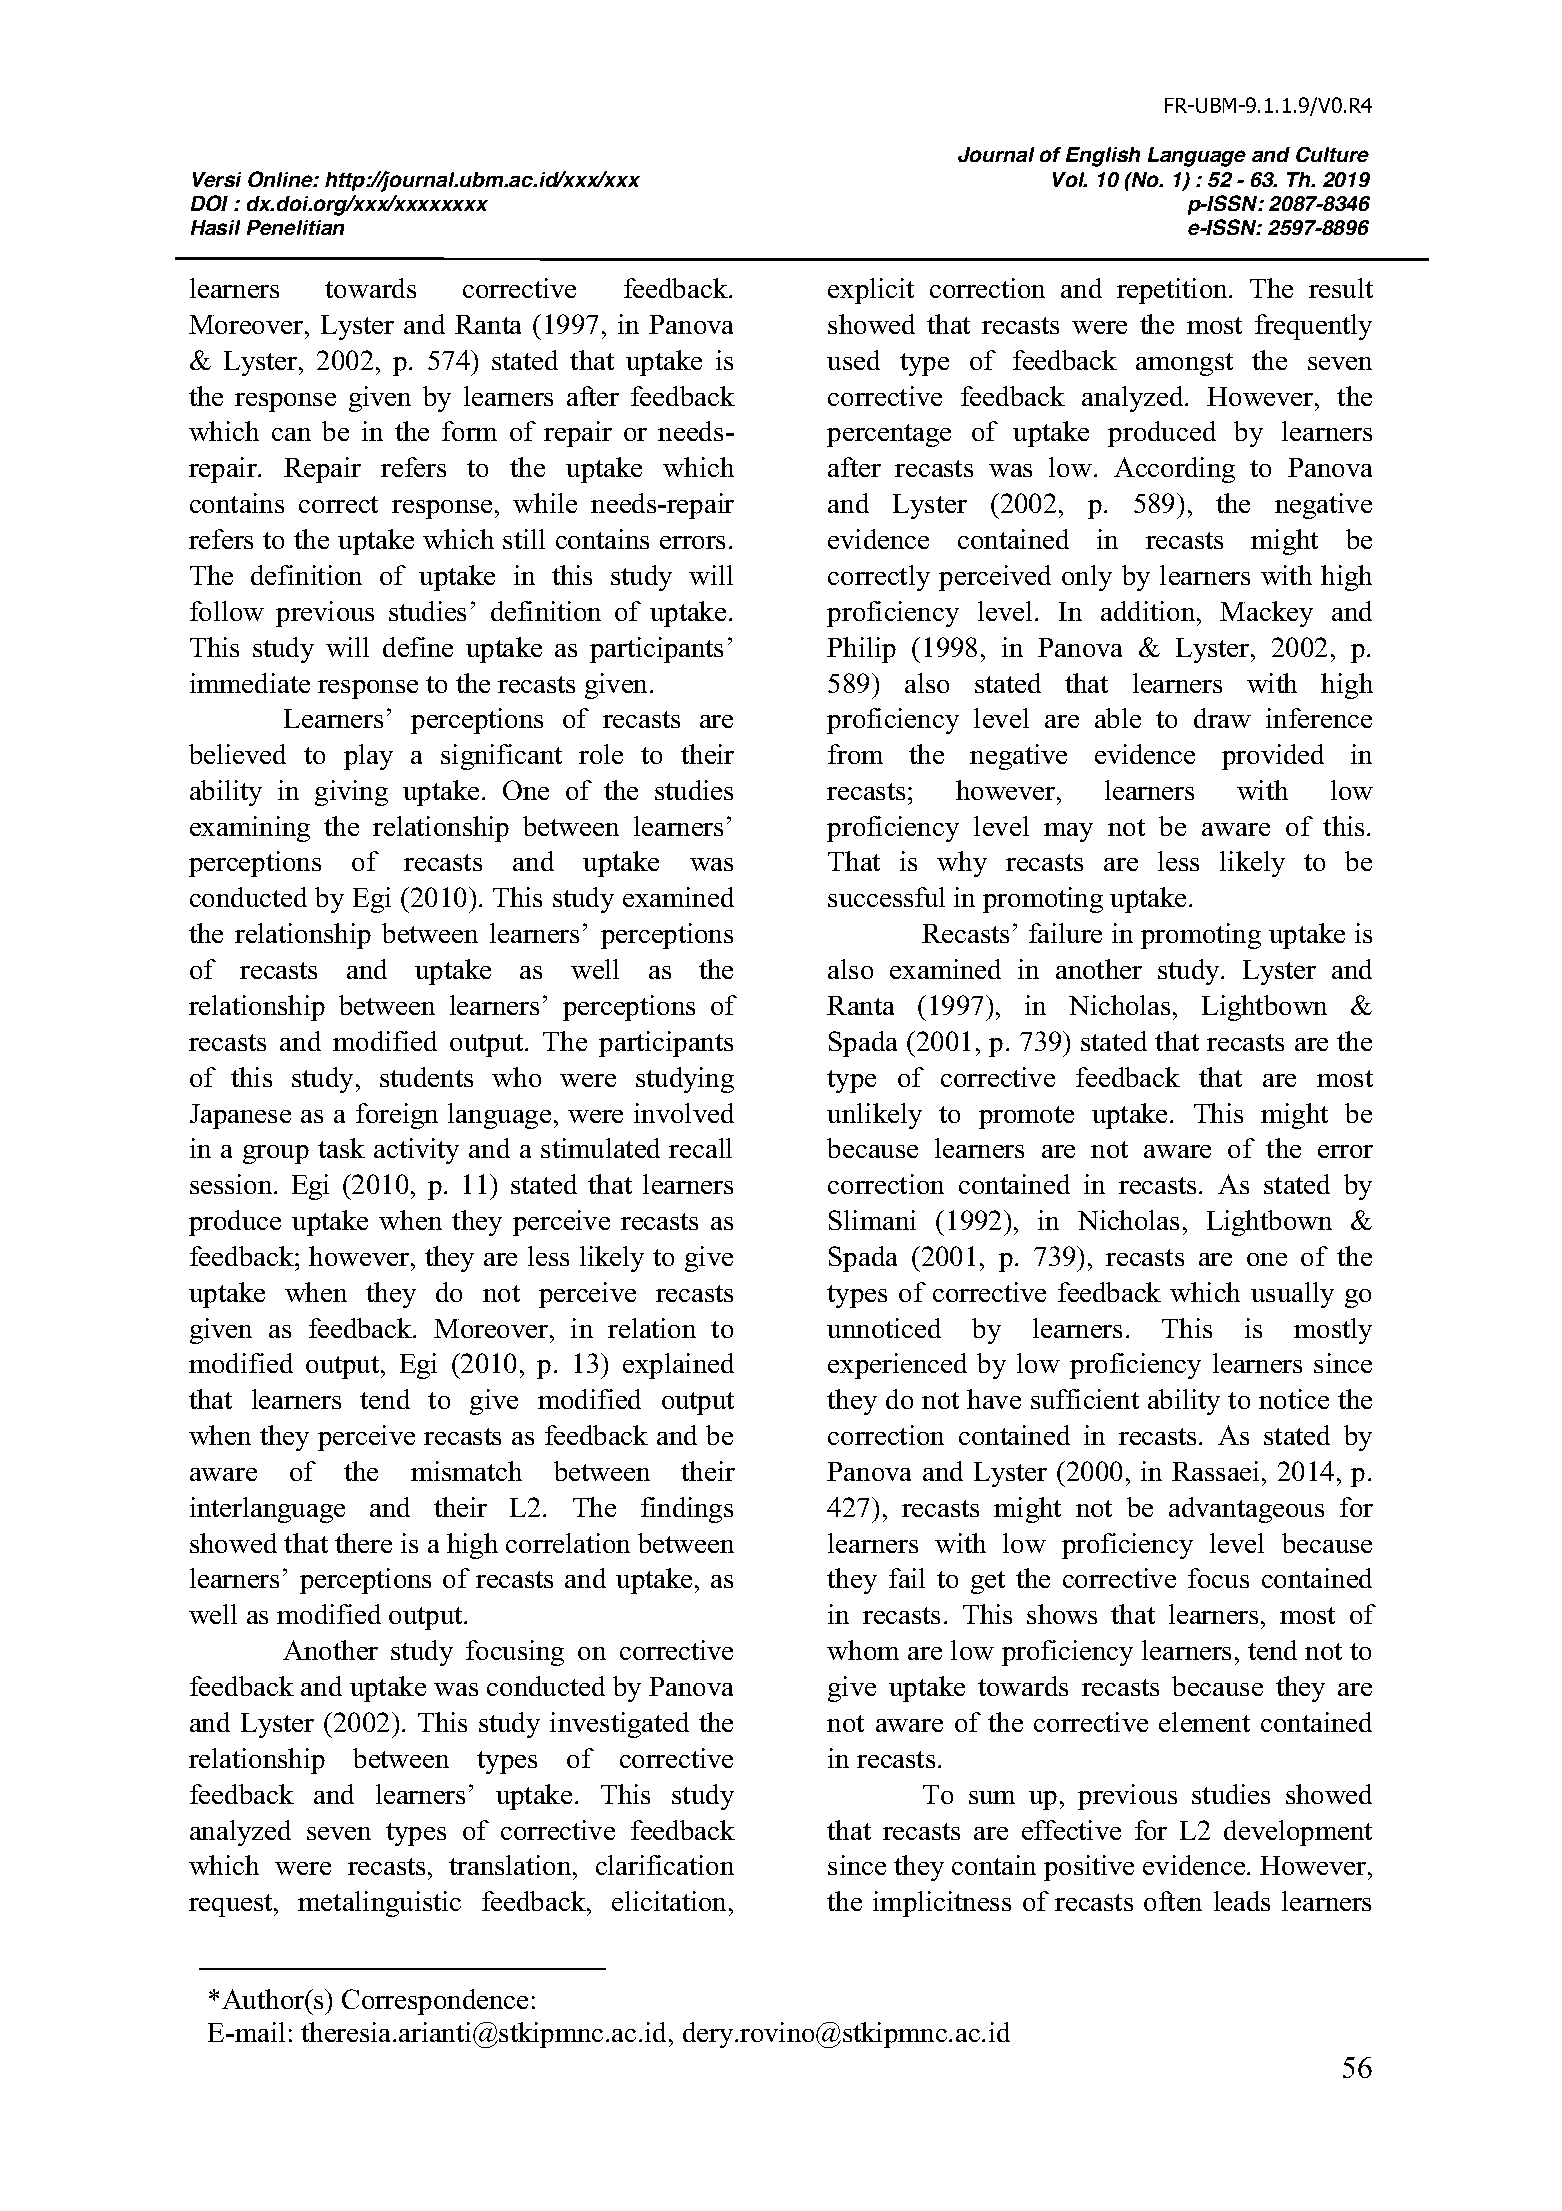  Describe the element at coordinates (1273, 757) in the image. I see `provided` at that location.
